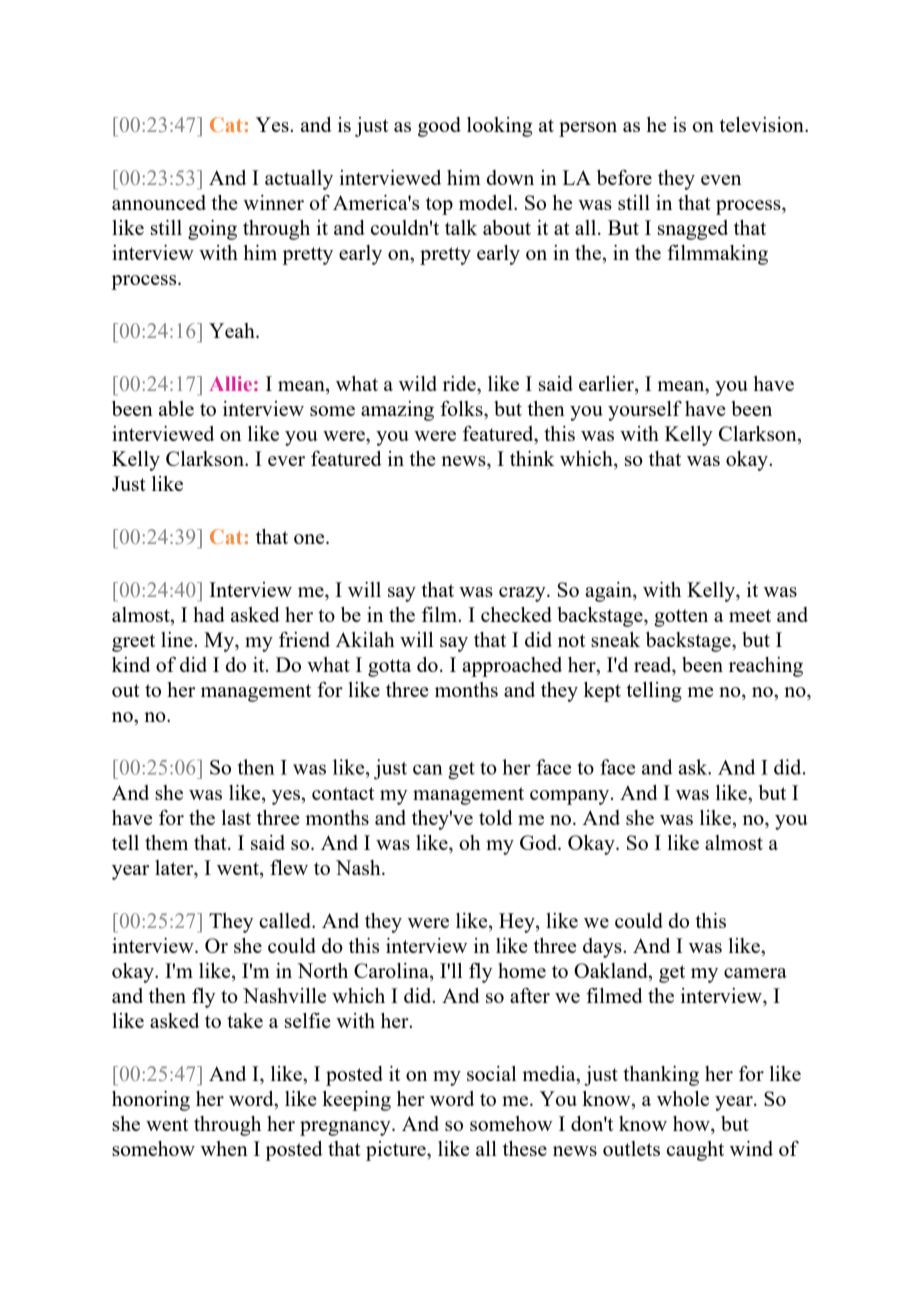  Describe the element at coordinates (397, 1151) in the image. I see `picture` at that location.
